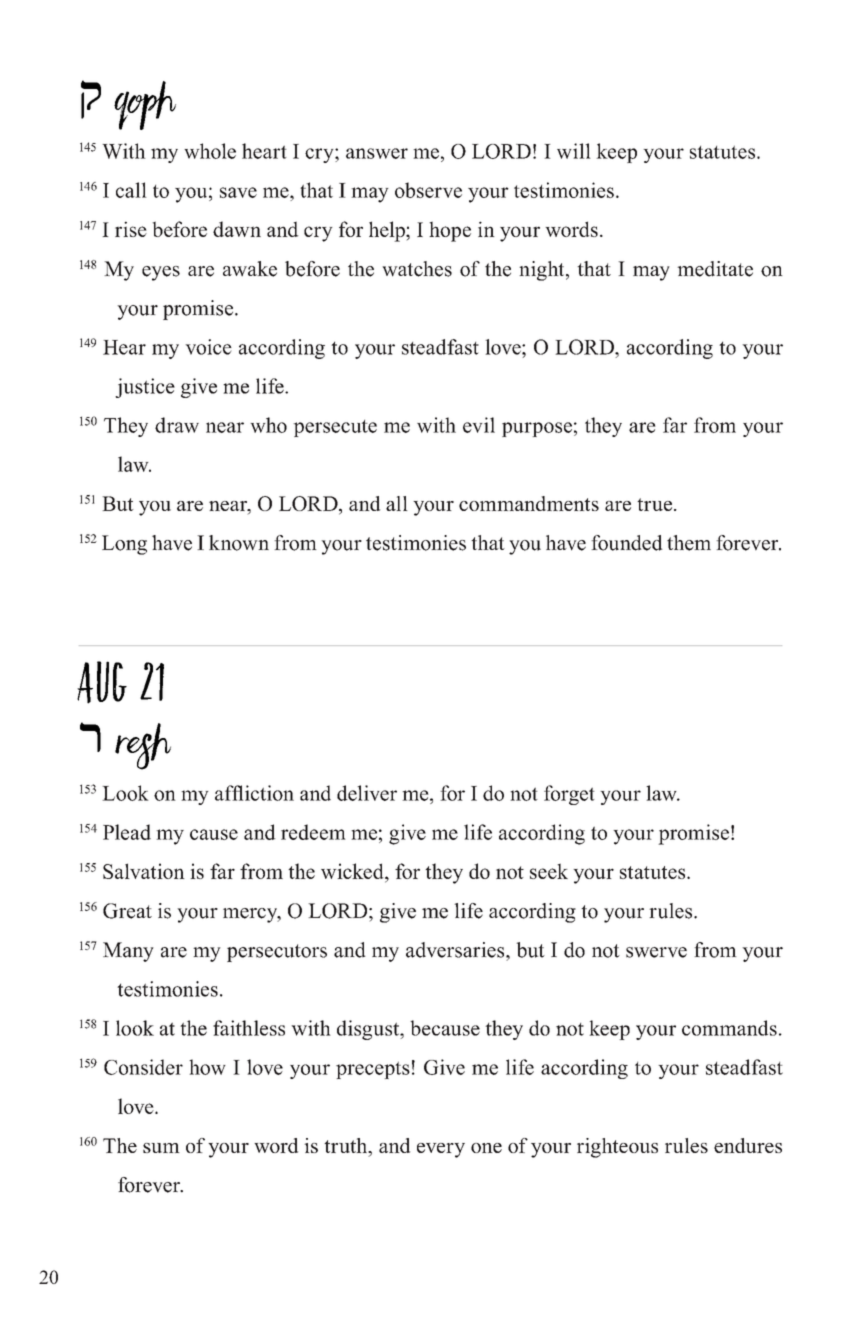  I want to click on sum, so click(161, 1148).
